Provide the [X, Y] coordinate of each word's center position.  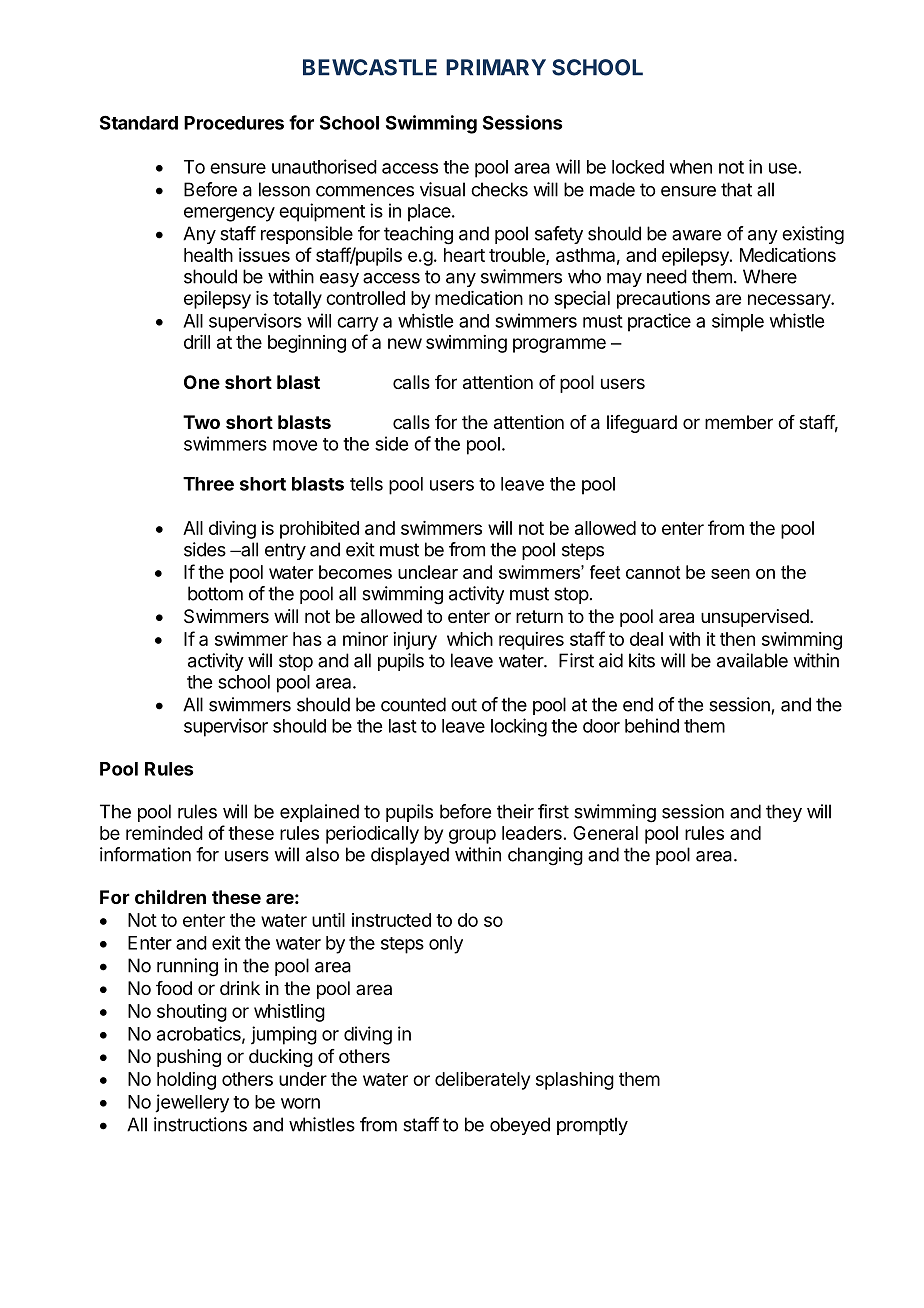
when [691, 167]
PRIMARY [496, 67]
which [470, 639]
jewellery [192, 1103]
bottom [215, 593]
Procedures [234, 123]
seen [730, 574]
